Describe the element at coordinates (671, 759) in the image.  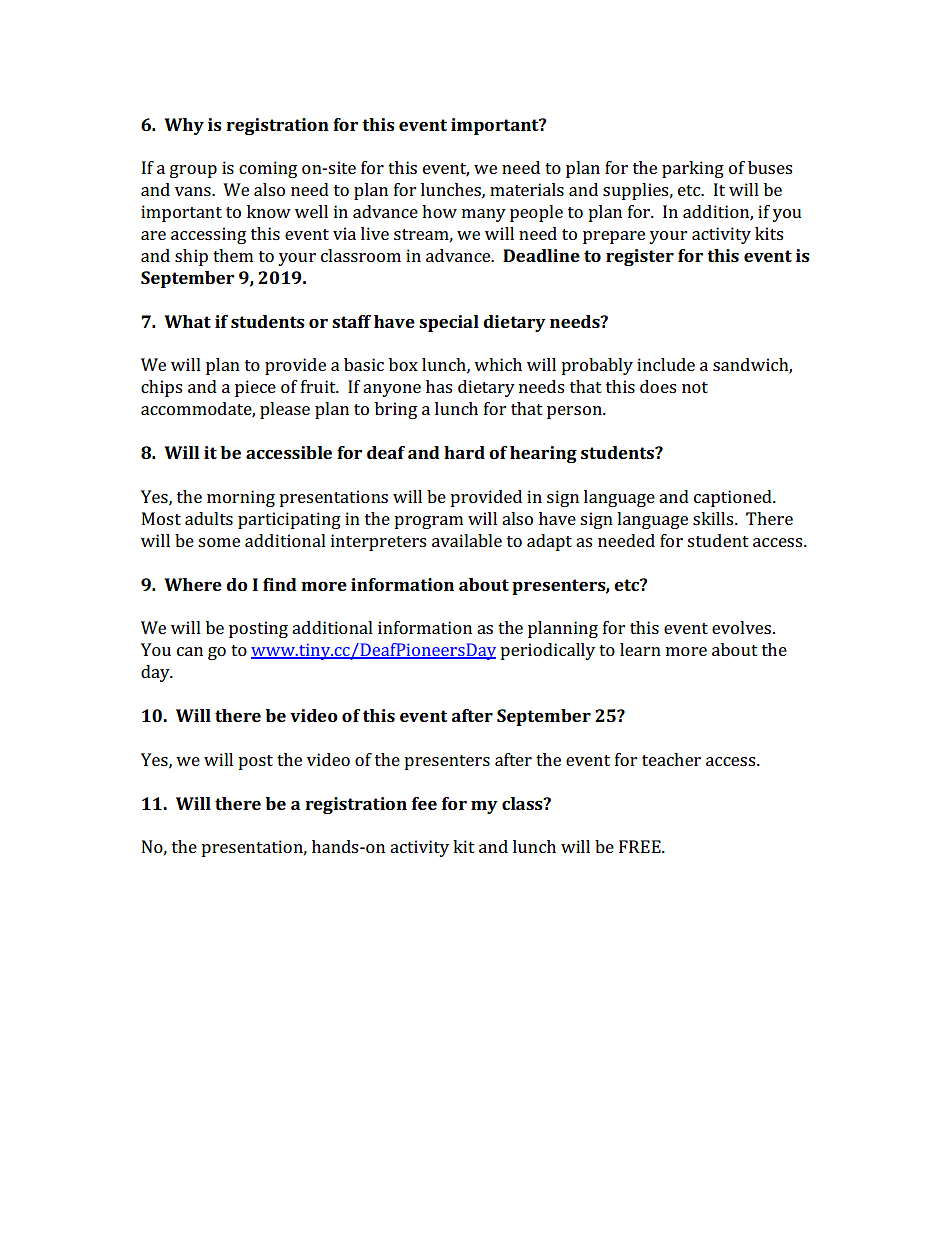
I see `teacher` at that location.
